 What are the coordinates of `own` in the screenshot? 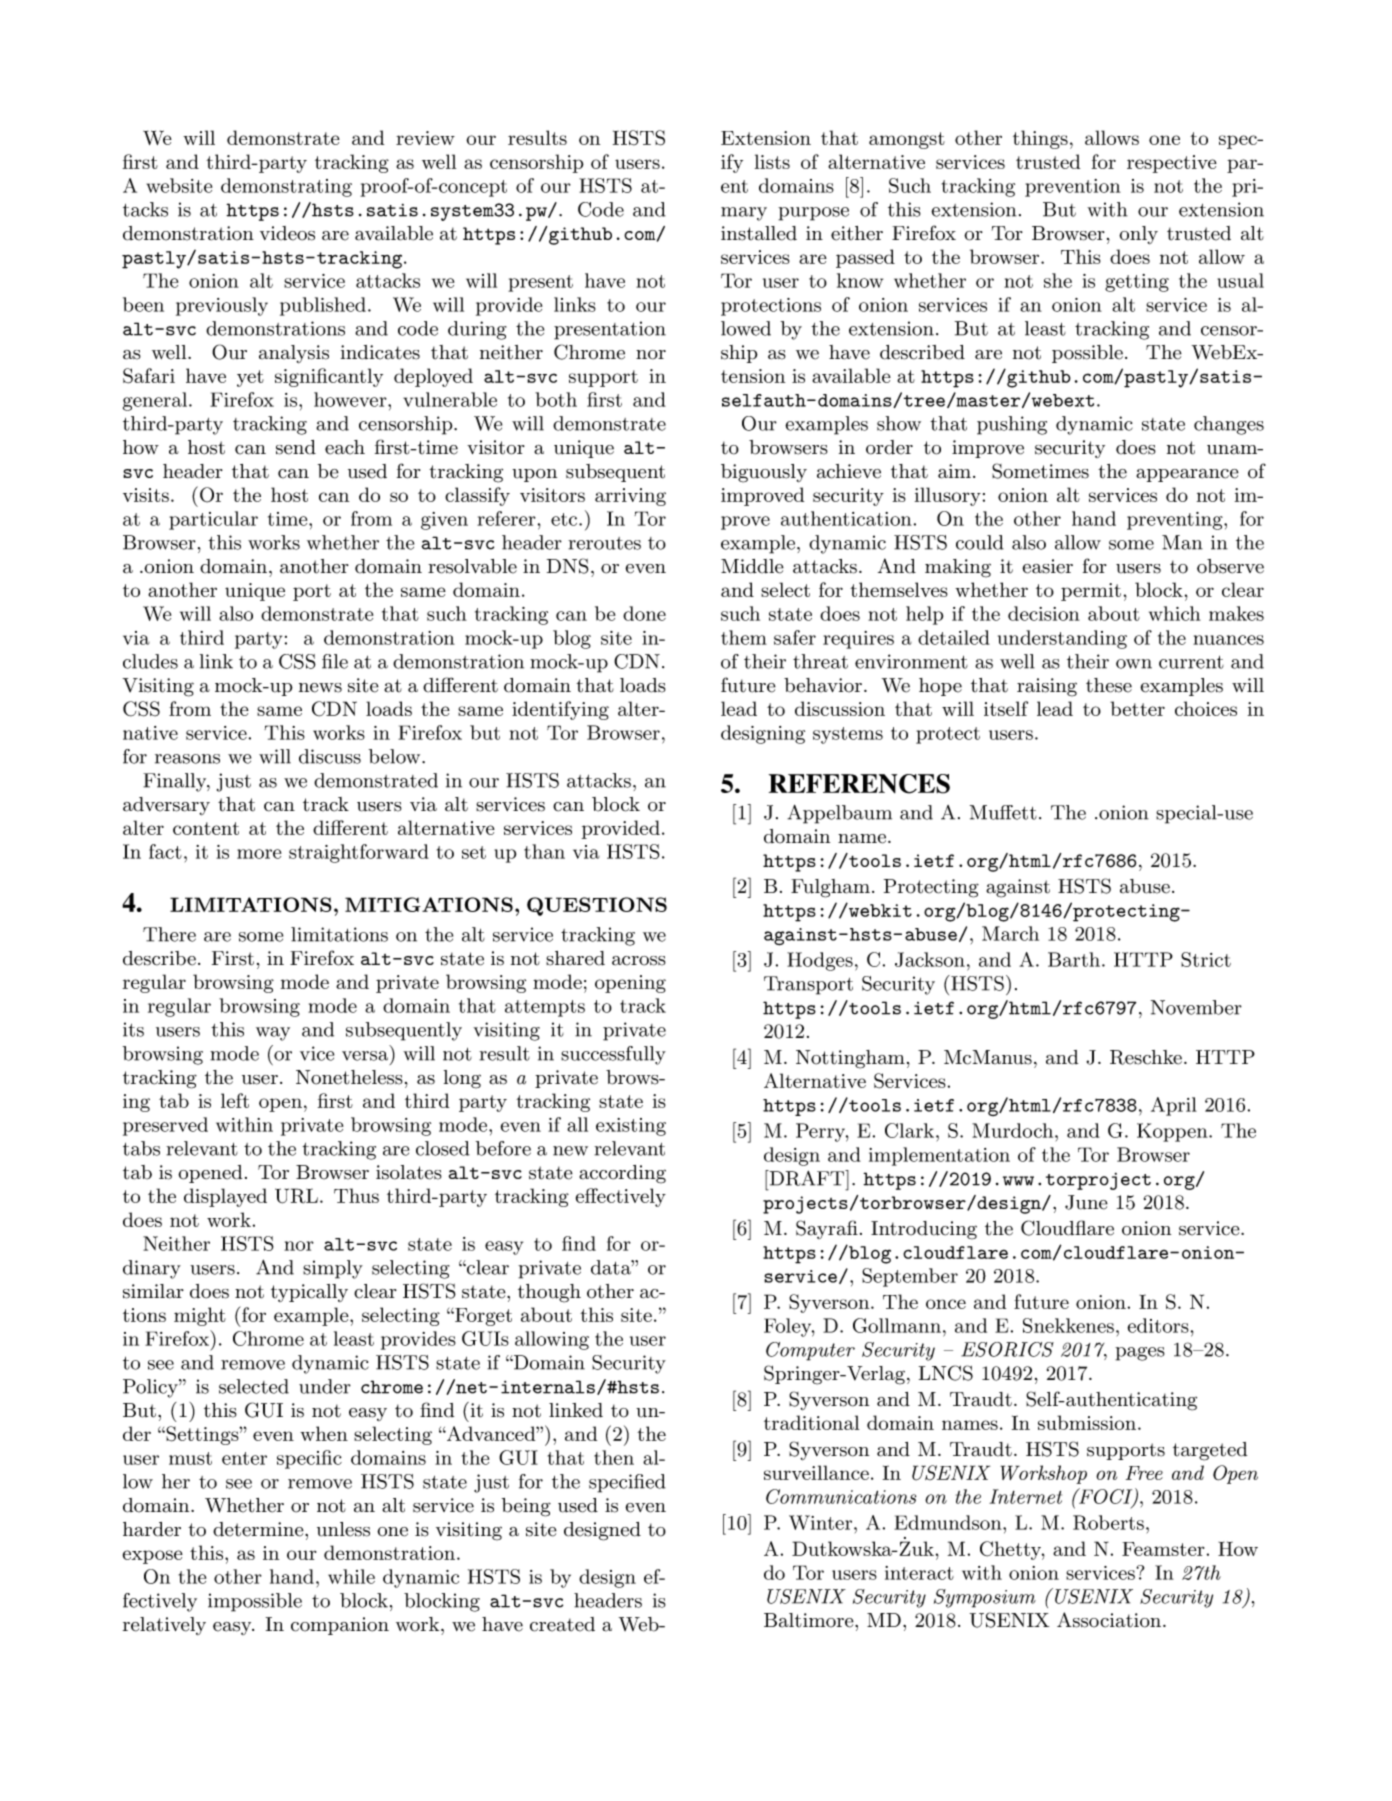 It's located at (1134, 664).
